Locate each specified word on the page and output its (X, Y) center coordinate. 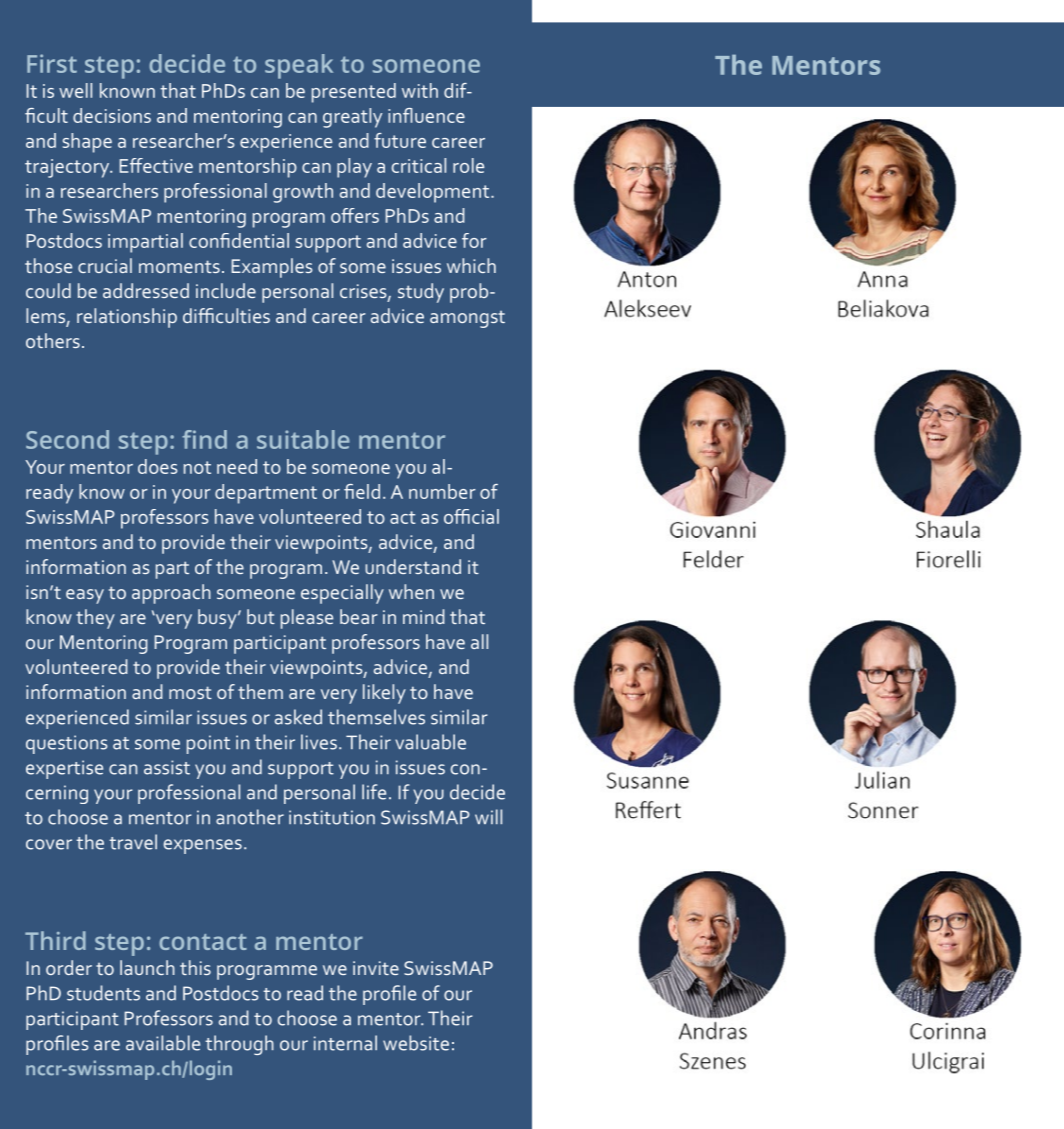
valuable (430, 742)
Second (67, 439)
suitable (303, 439)
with (420, 90)
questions (66, 744)
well (75, 90)
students (103, 993)
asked (298, 717)
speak (299, 66)
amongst (467, 319)
